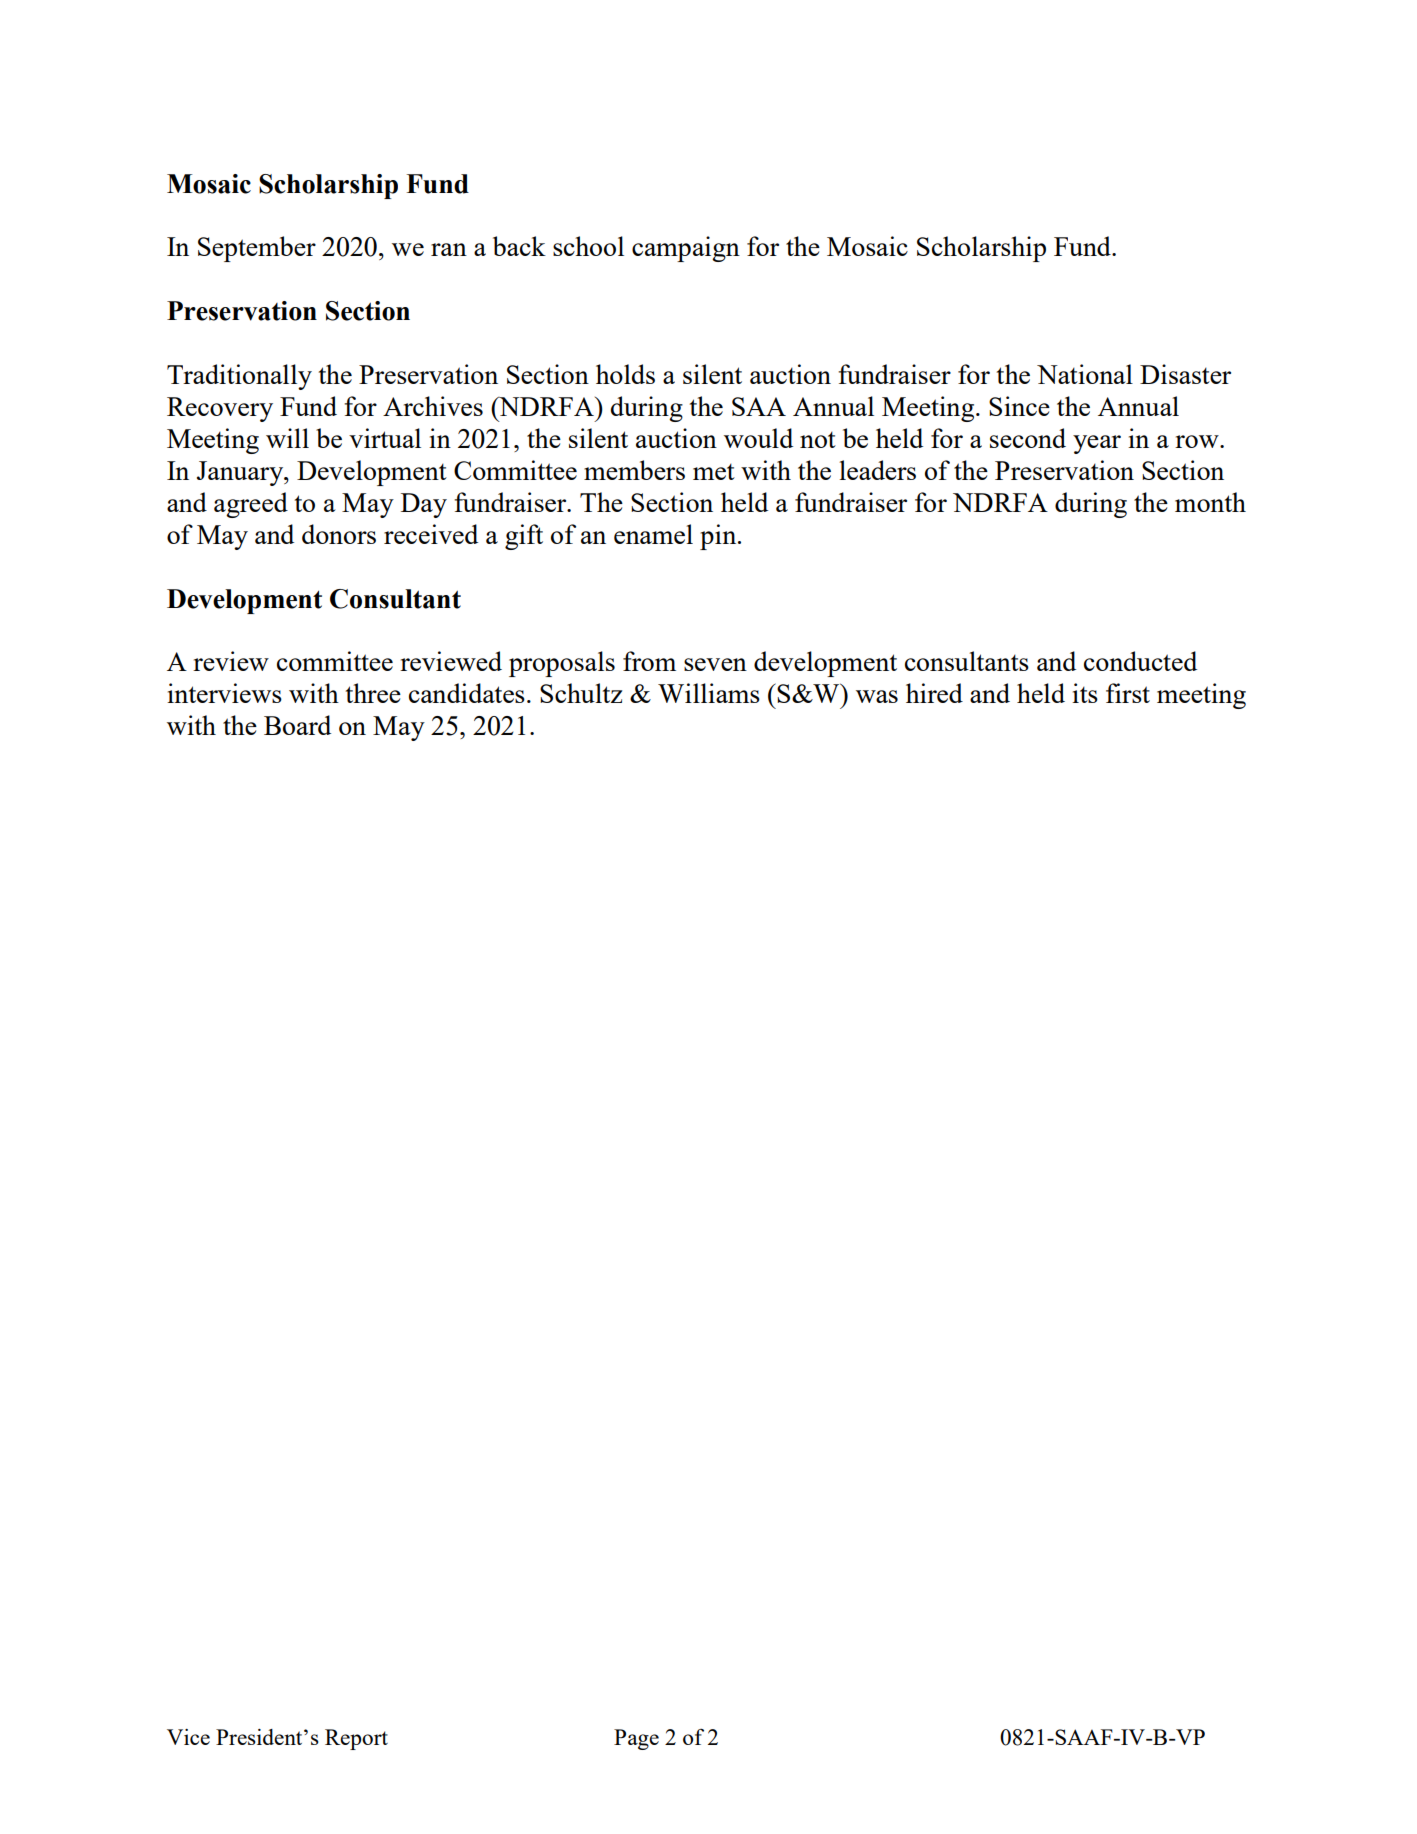  What do you see at coordinates (636, 1739) in the image?
I see `Page` at bounding box center [636, 1739].
